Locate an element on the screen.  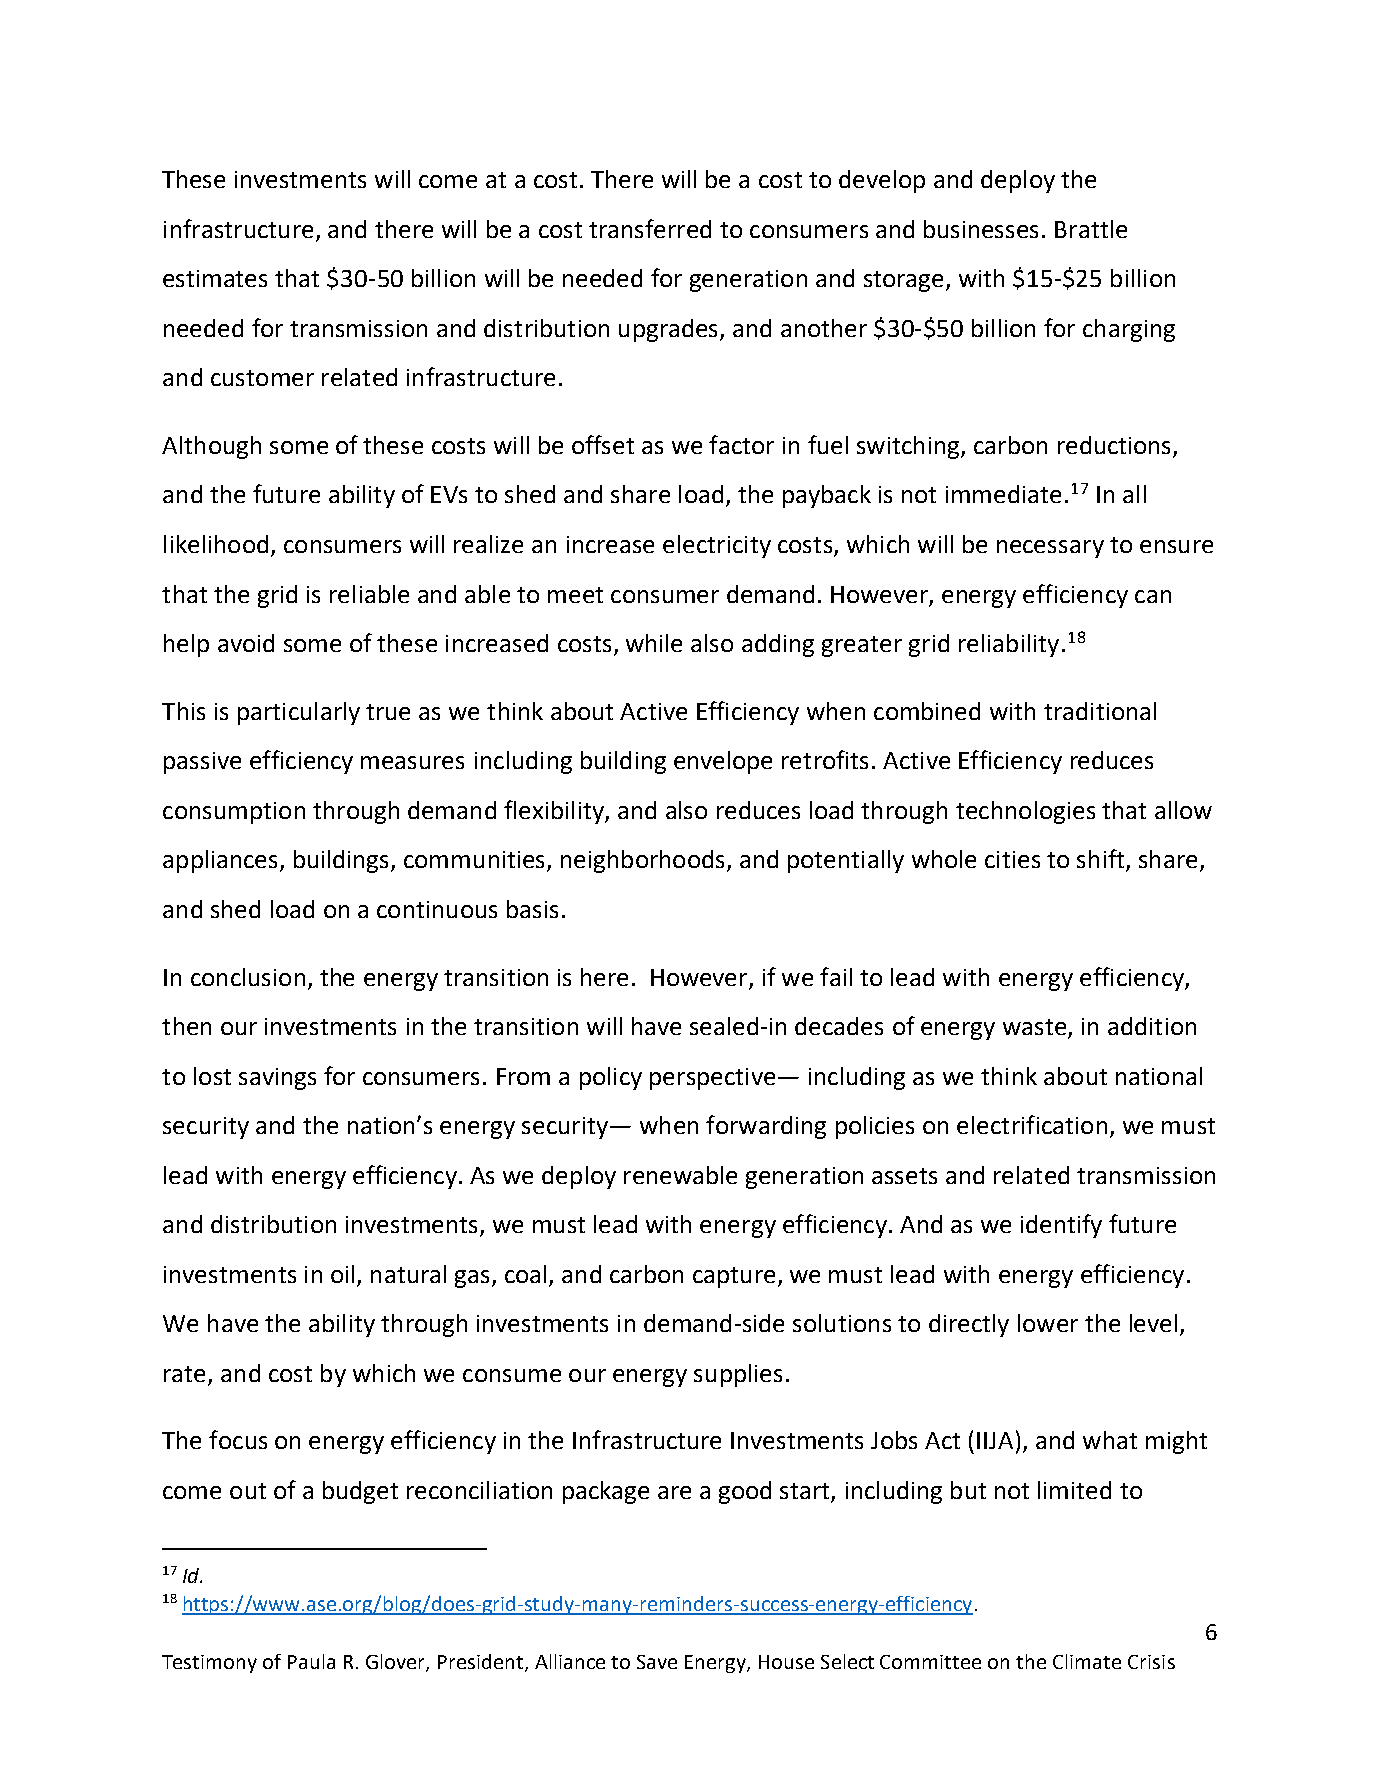
Paula is located at coordinates (311, 1661).
